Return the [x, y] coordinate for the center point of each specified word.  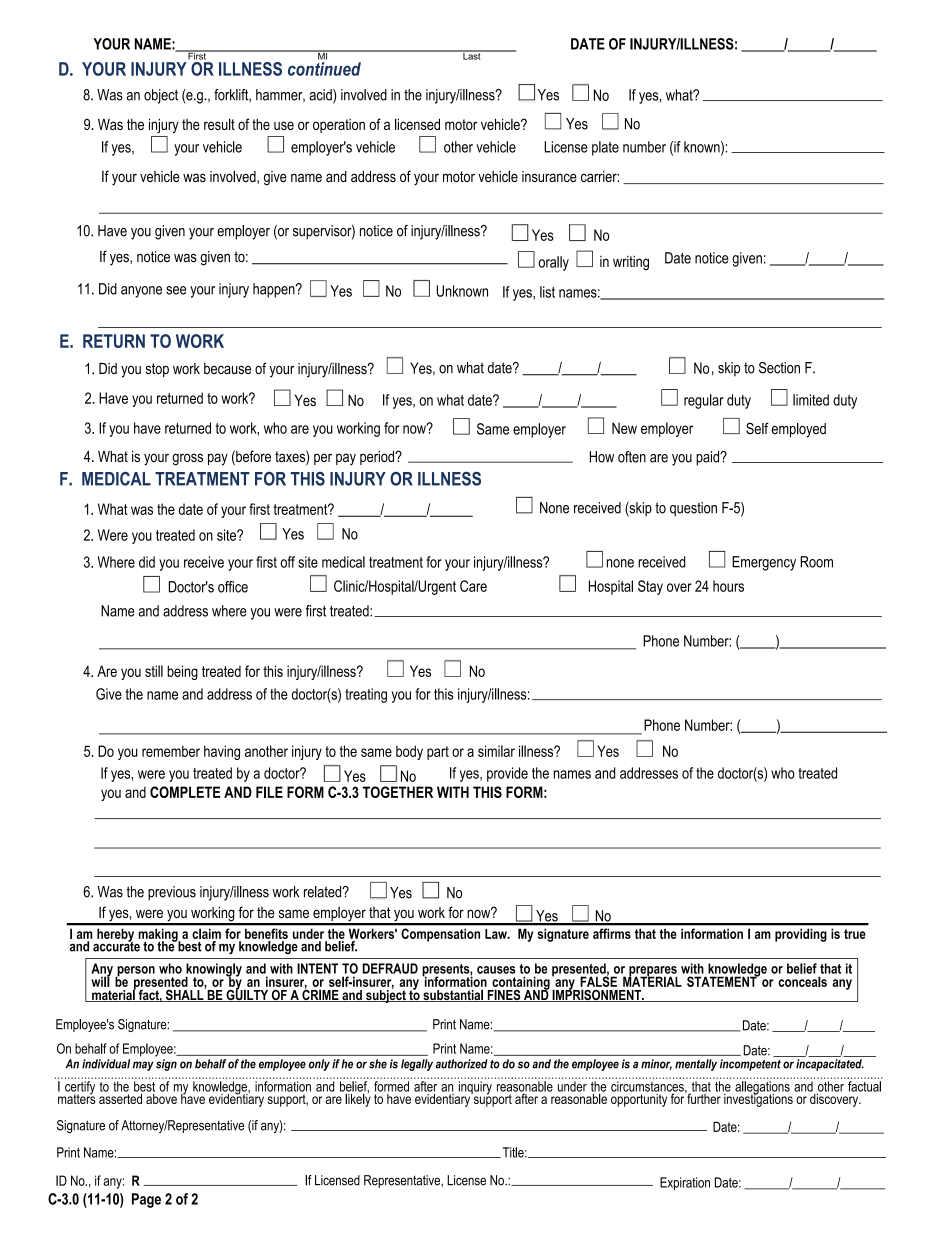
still [154, 671]
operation [339, 126]
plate [605, 148]
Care [473, 586]
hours [728, 586]
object [161, 96]
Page [146, 1200]
